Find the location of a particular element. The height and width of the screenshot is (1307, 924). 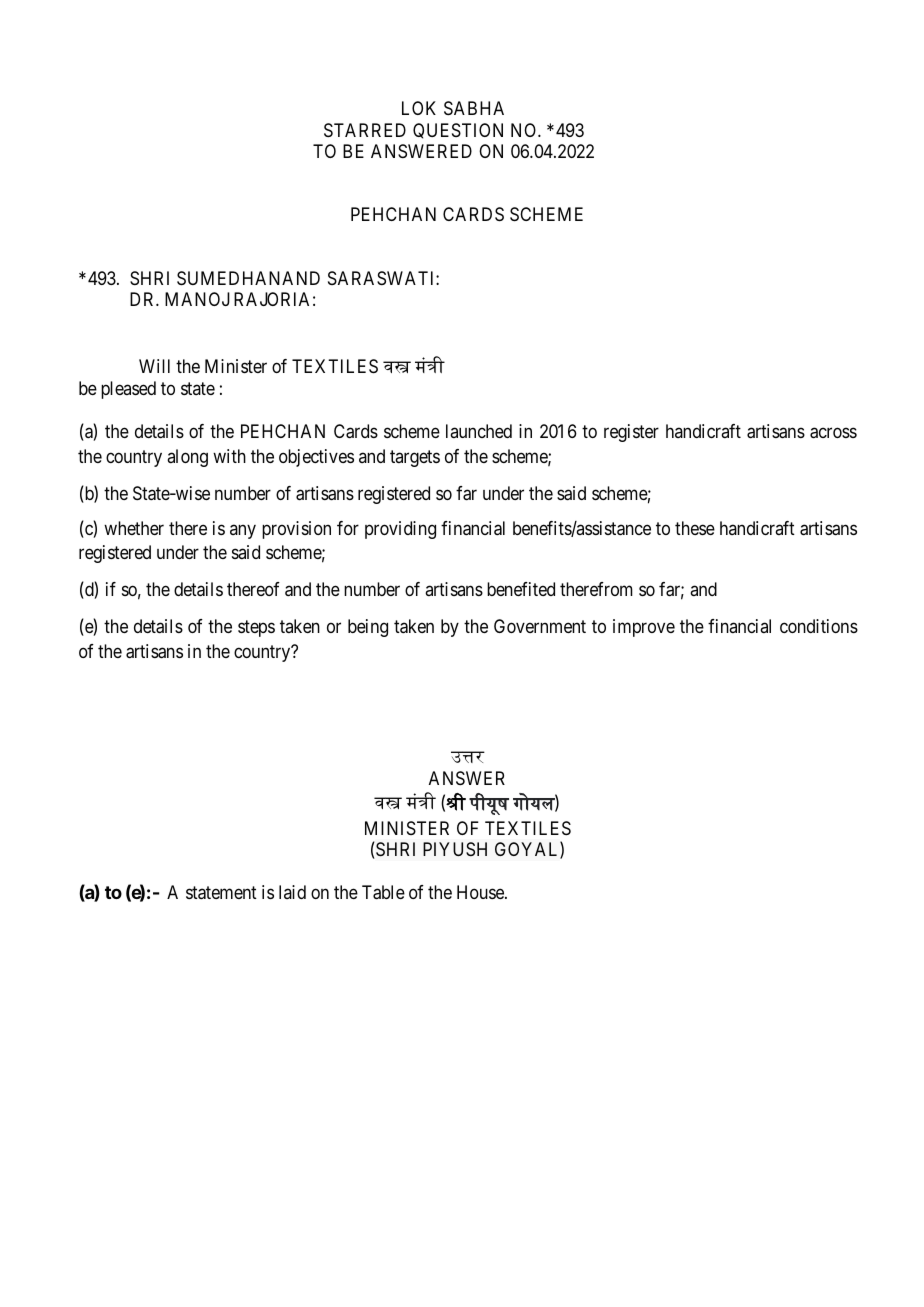

Government is located at coordinates (540, 626).
